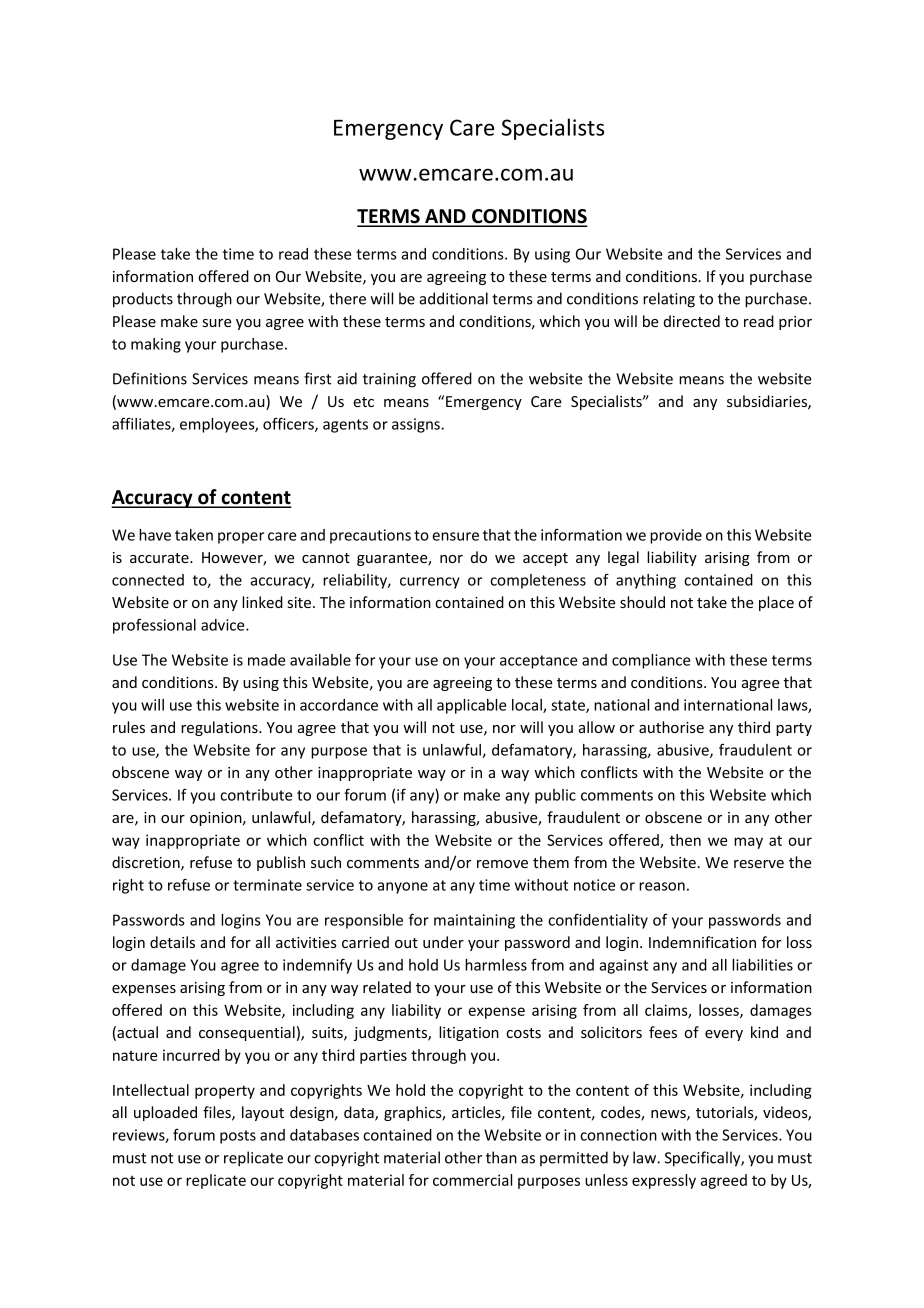  I want to click on have, so click(155, 535).
